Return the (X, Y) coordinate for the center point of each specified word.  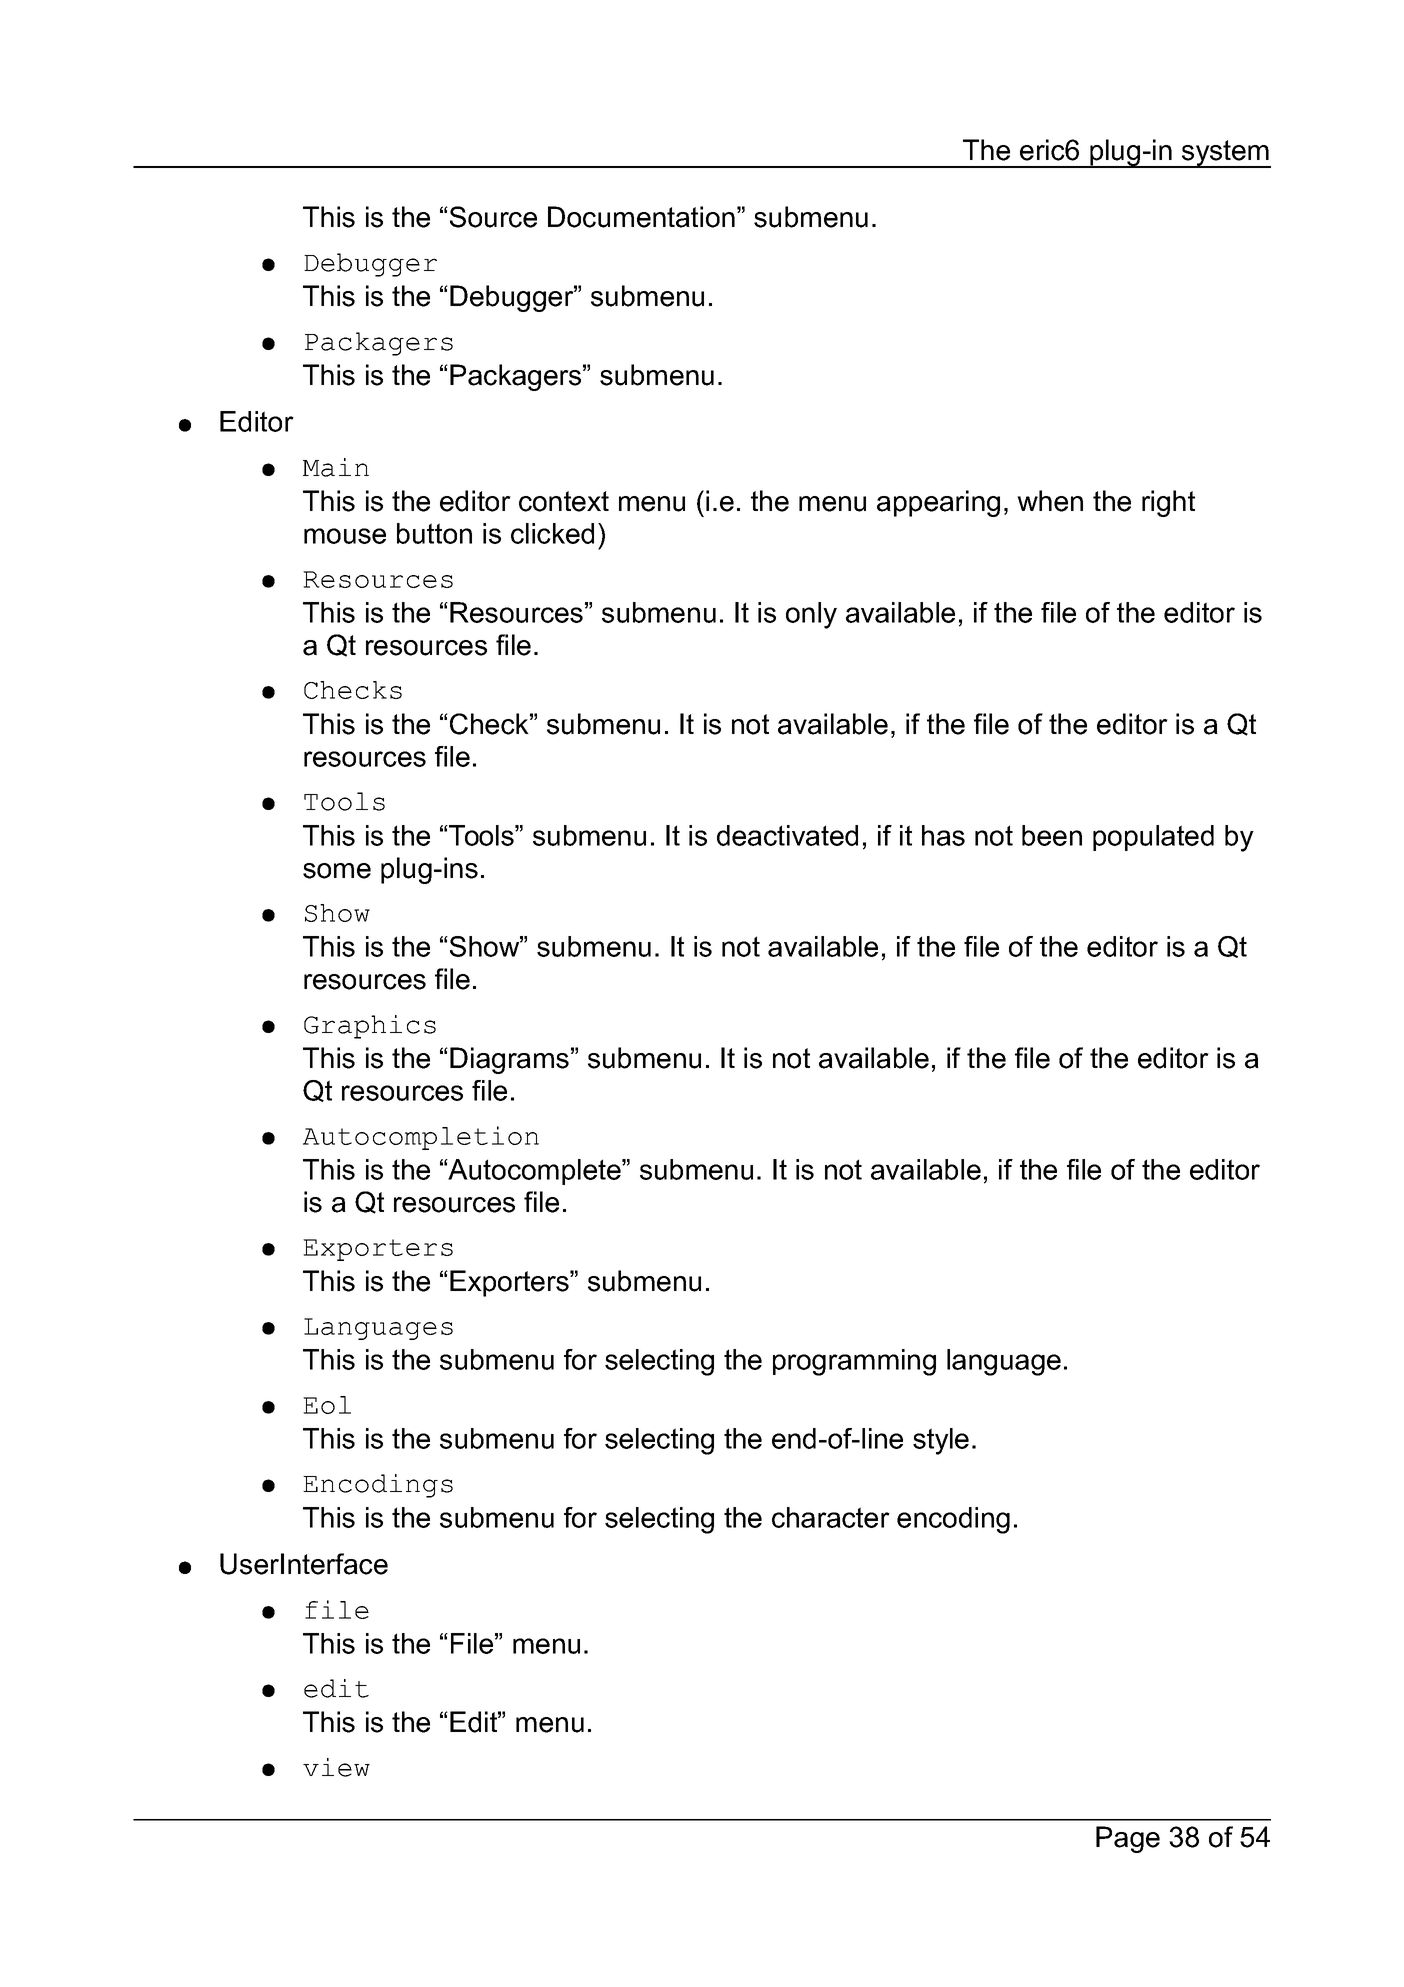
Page (1128, 1839)
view (336, 1767)
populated (1153, 838)
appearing (938, 503)
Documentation (641, 217)
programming (854, 1362)
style (941, 1441)
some (337, 871)
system (1225, 154)
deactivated (787, 835)
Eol (327, 1405)
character (831, 1517)
